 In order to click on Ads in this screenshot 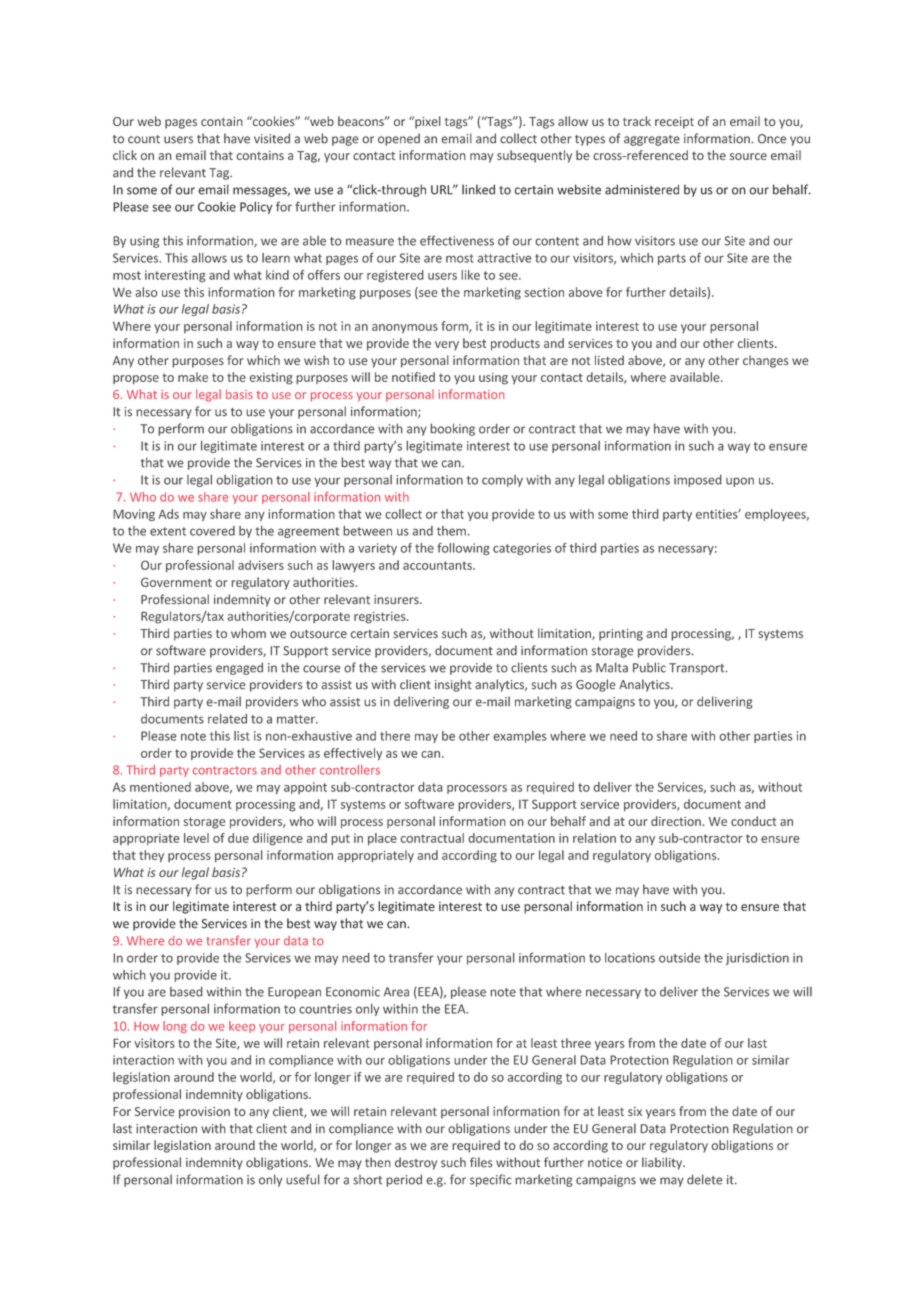, I will do `click(169, 514)`.
